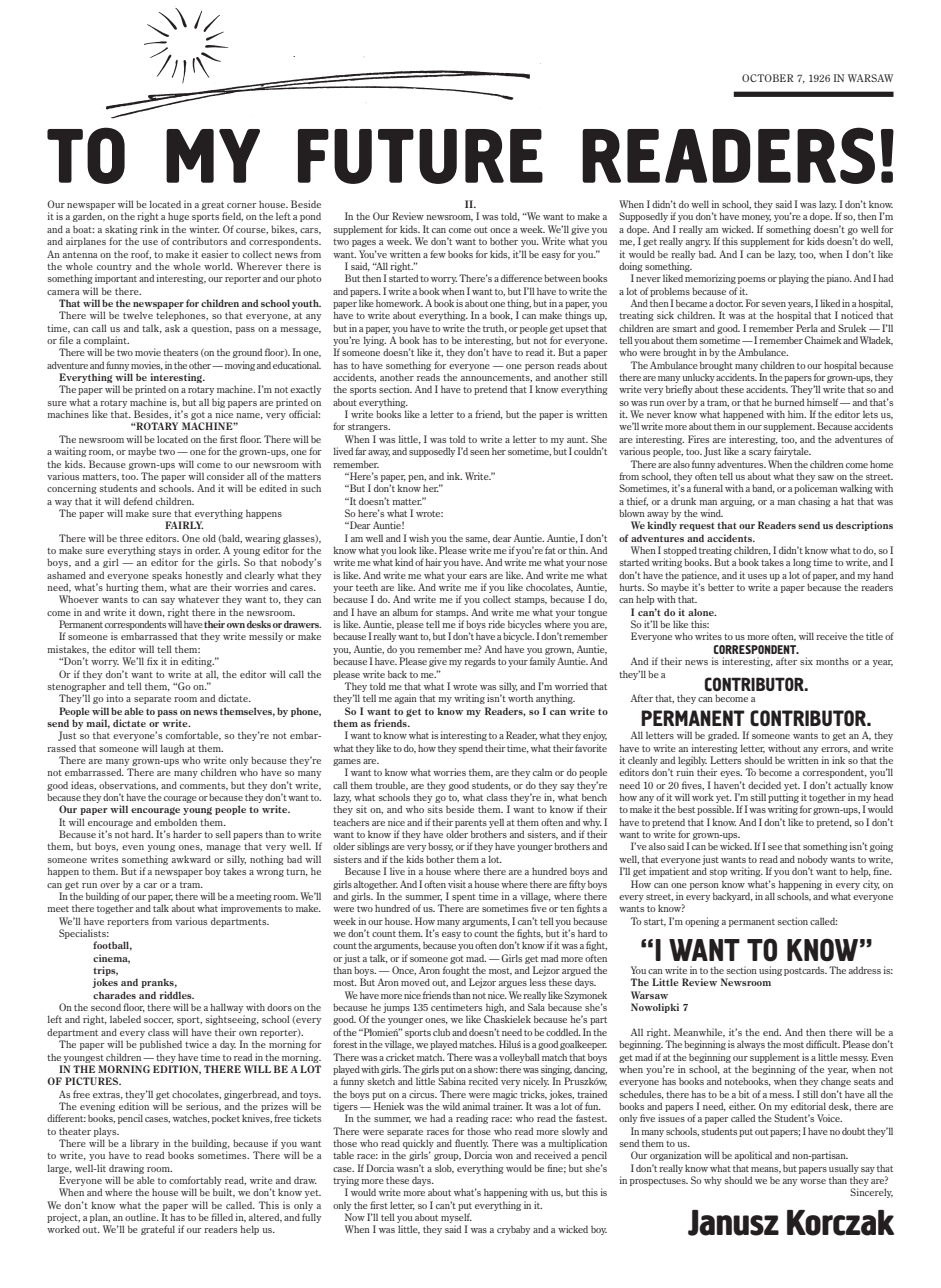  Describe the element at coordinates (218, 403) in the screenshot. I see `big` at that location.
